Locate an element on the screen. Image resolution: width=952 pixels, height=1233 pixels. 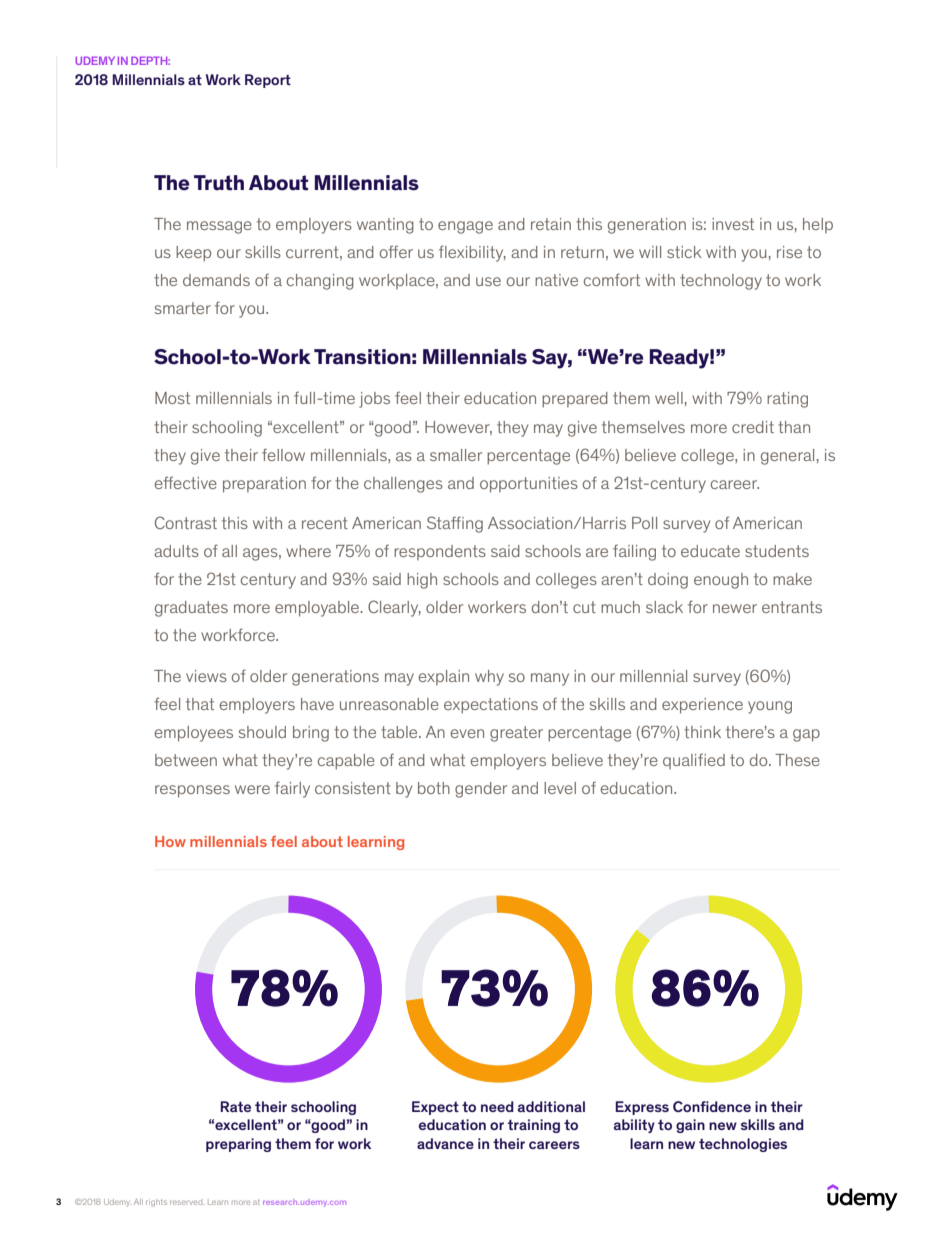
gender is located at coordinates (481, 790).
